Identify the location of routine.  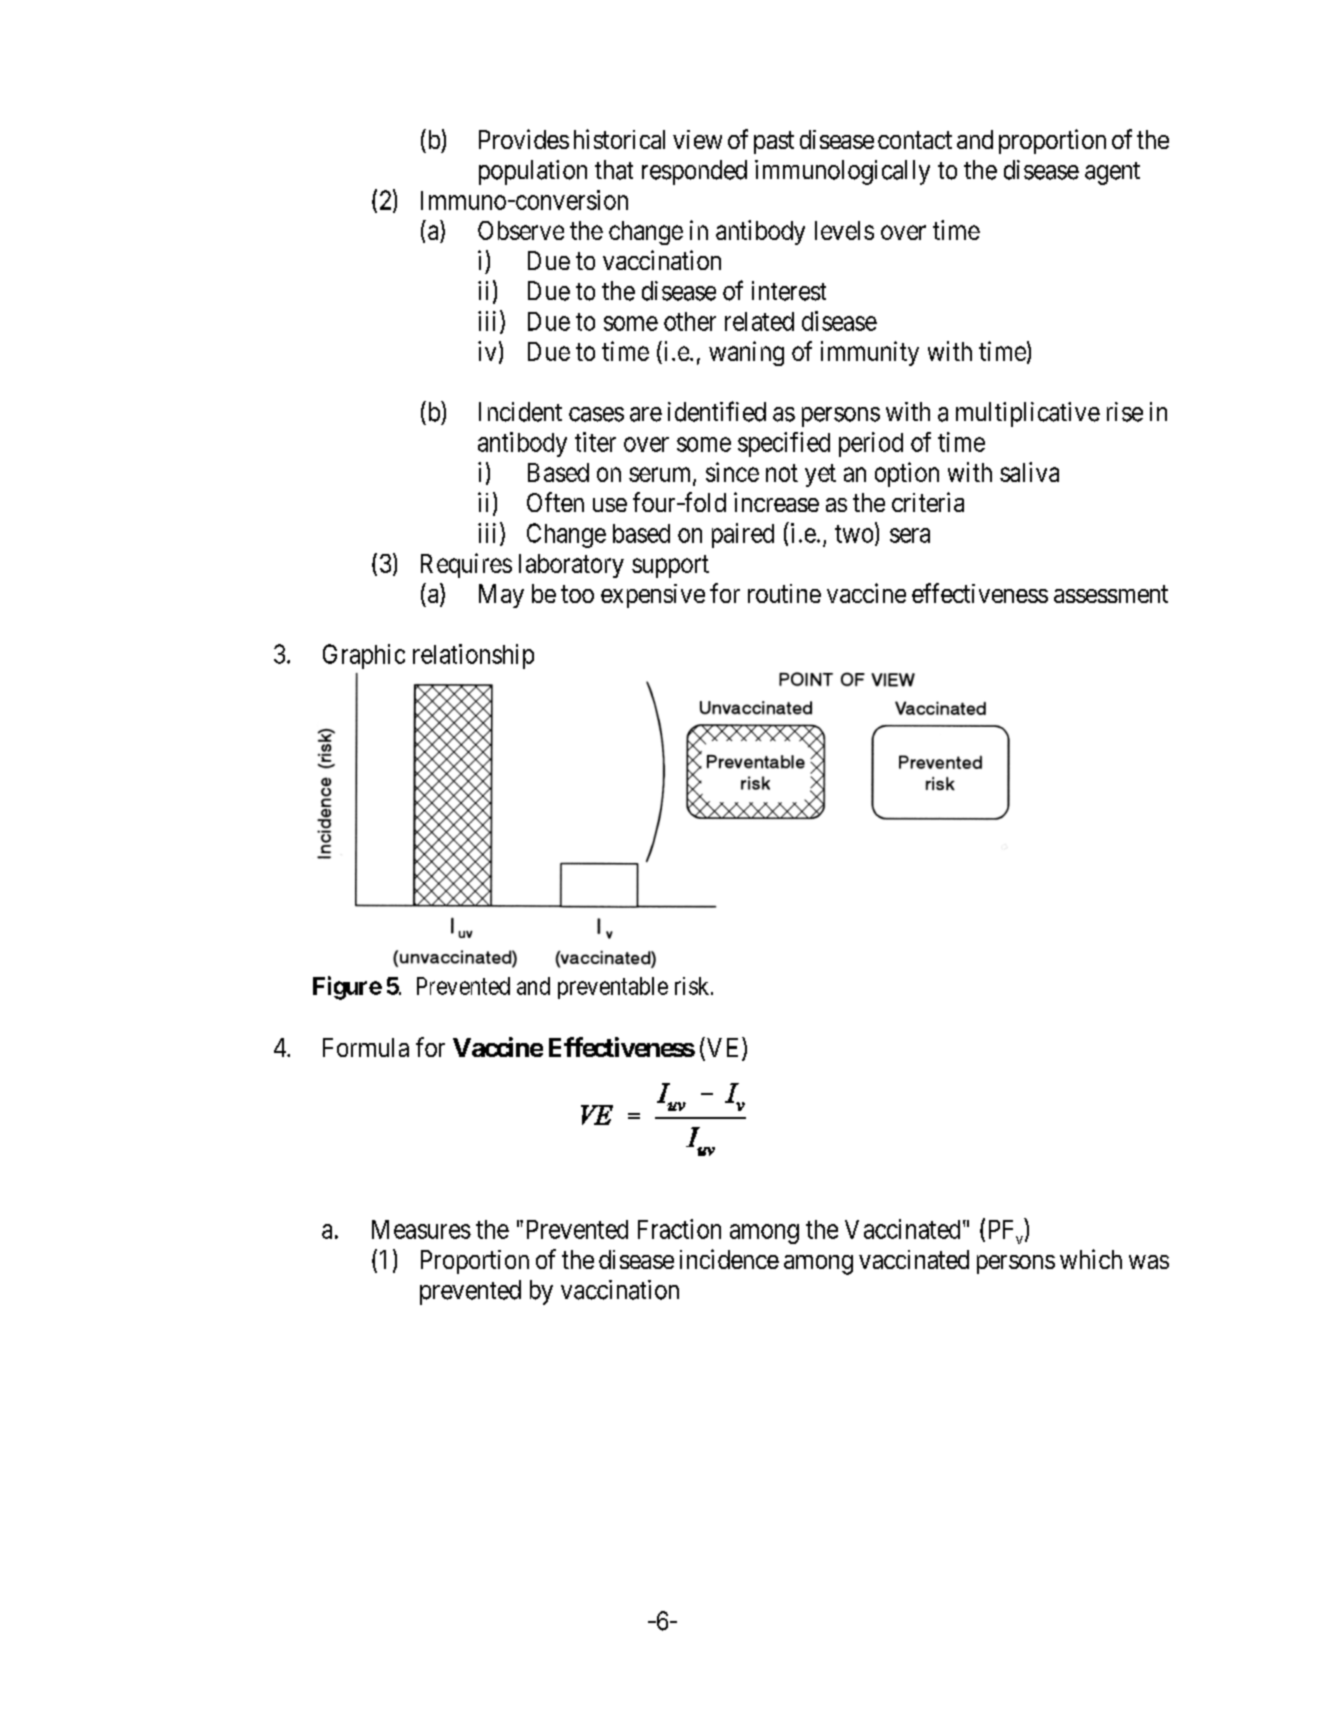
(784, 593).
